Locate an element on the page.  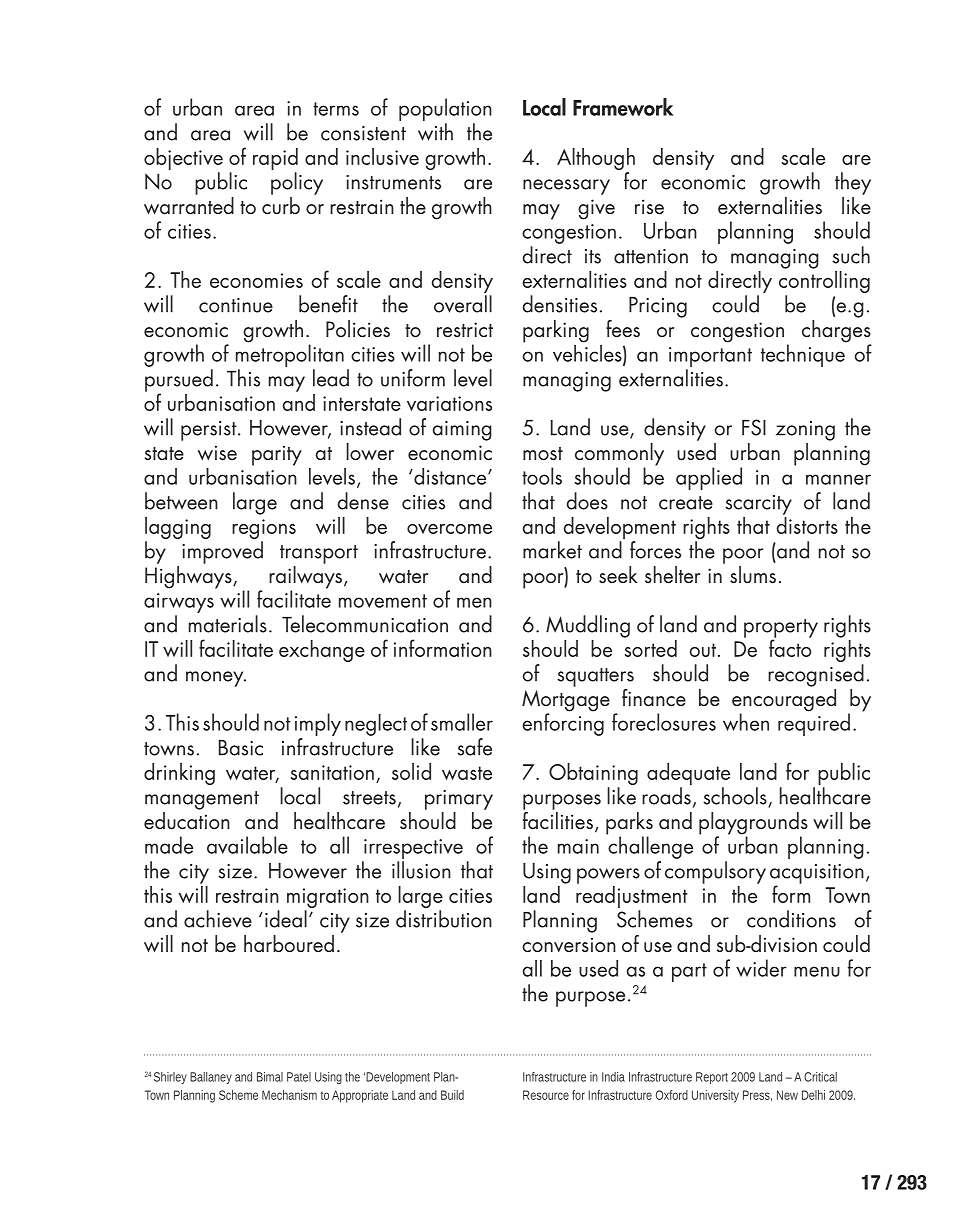
Patel is located at coordinates (299, 1077).
